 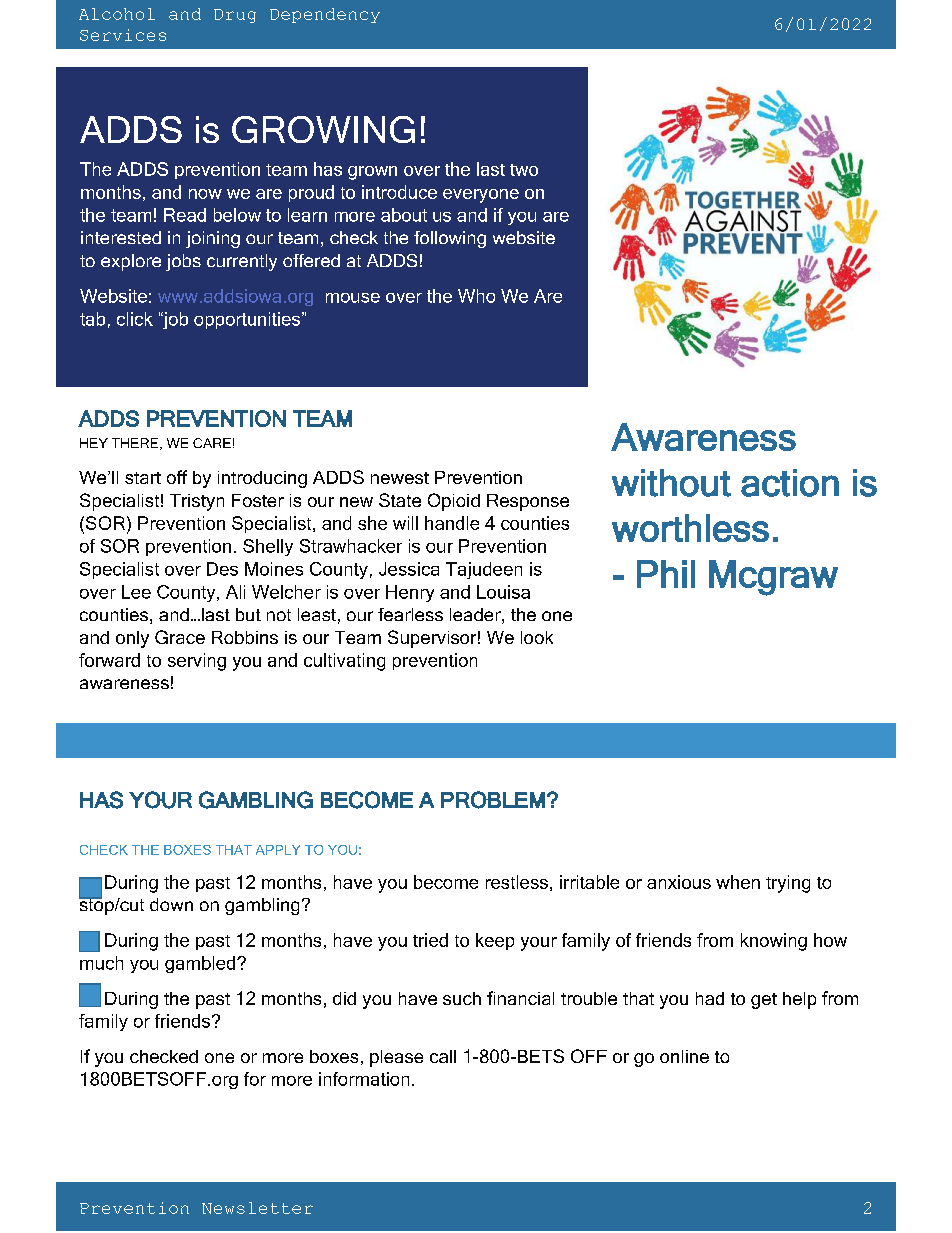 I want to click on CARE, so click(x=212, y=443).
